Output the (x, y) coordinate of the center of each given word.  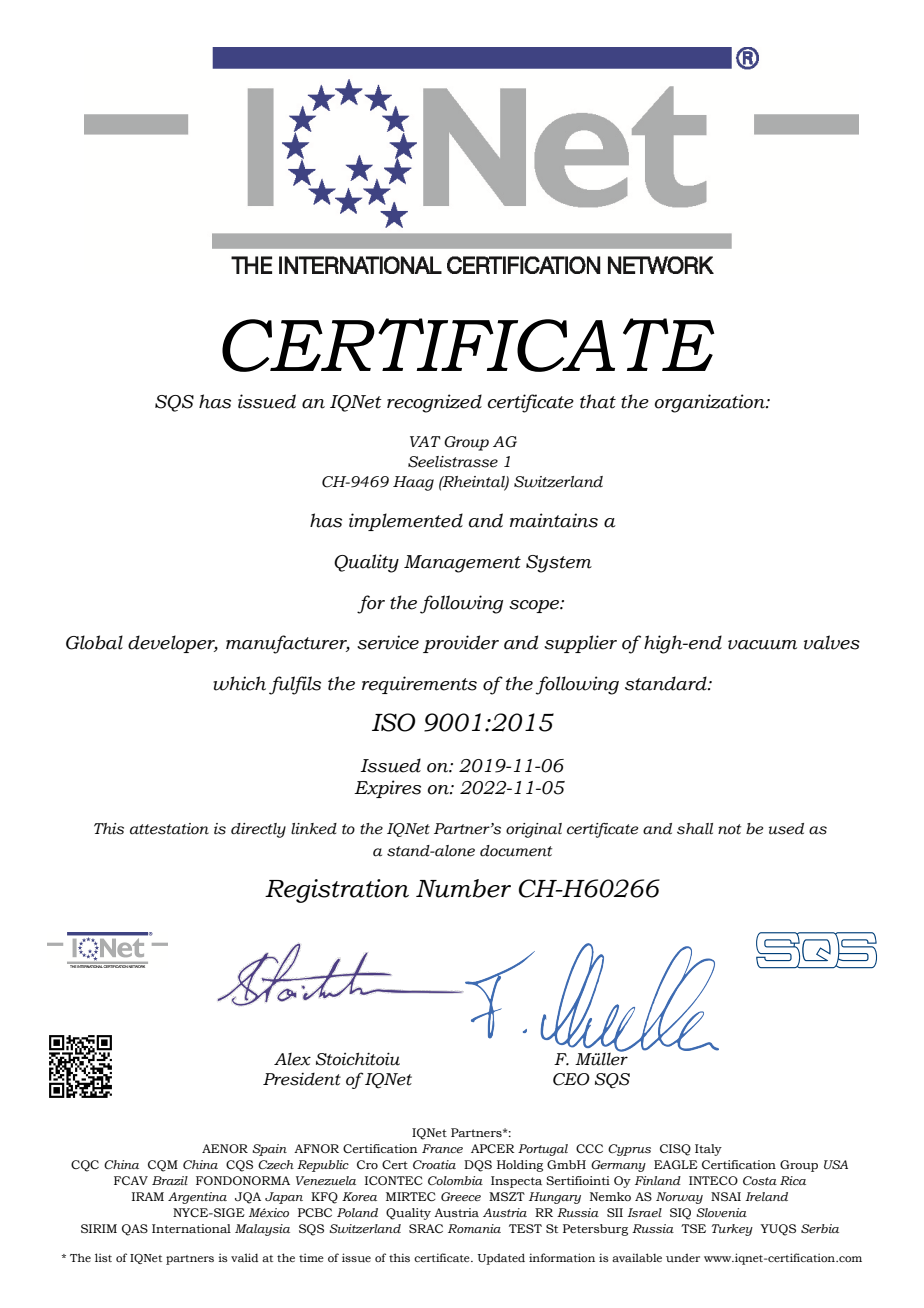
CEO (571, 1079)
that (598, 401)
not (729, 829)
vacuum (762, 645)
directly (258, 830)
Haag (413, 483)
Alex (292, 1059)
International (191, 1228)
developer (173, 644)
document (516, 851)
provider (461, 644)
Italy (708, 1150)
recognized (434, 403)
